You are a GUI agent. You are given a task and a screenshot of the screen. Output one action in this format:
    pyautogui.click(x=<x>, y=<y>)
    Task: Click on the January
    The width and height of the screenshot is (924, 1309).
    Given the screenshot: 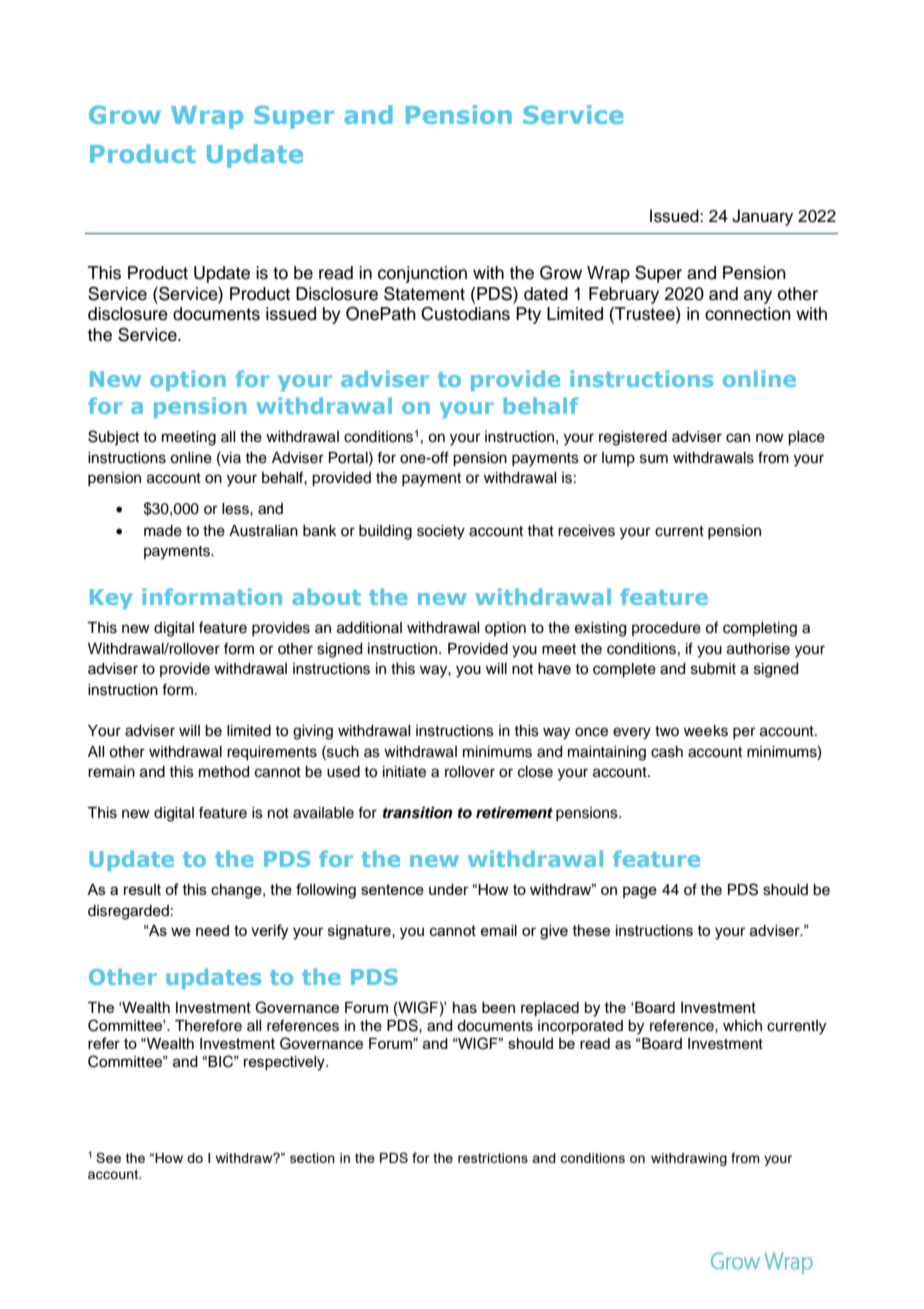 What is the action you would take?
    pyautogui.click(x=762, y=217)
